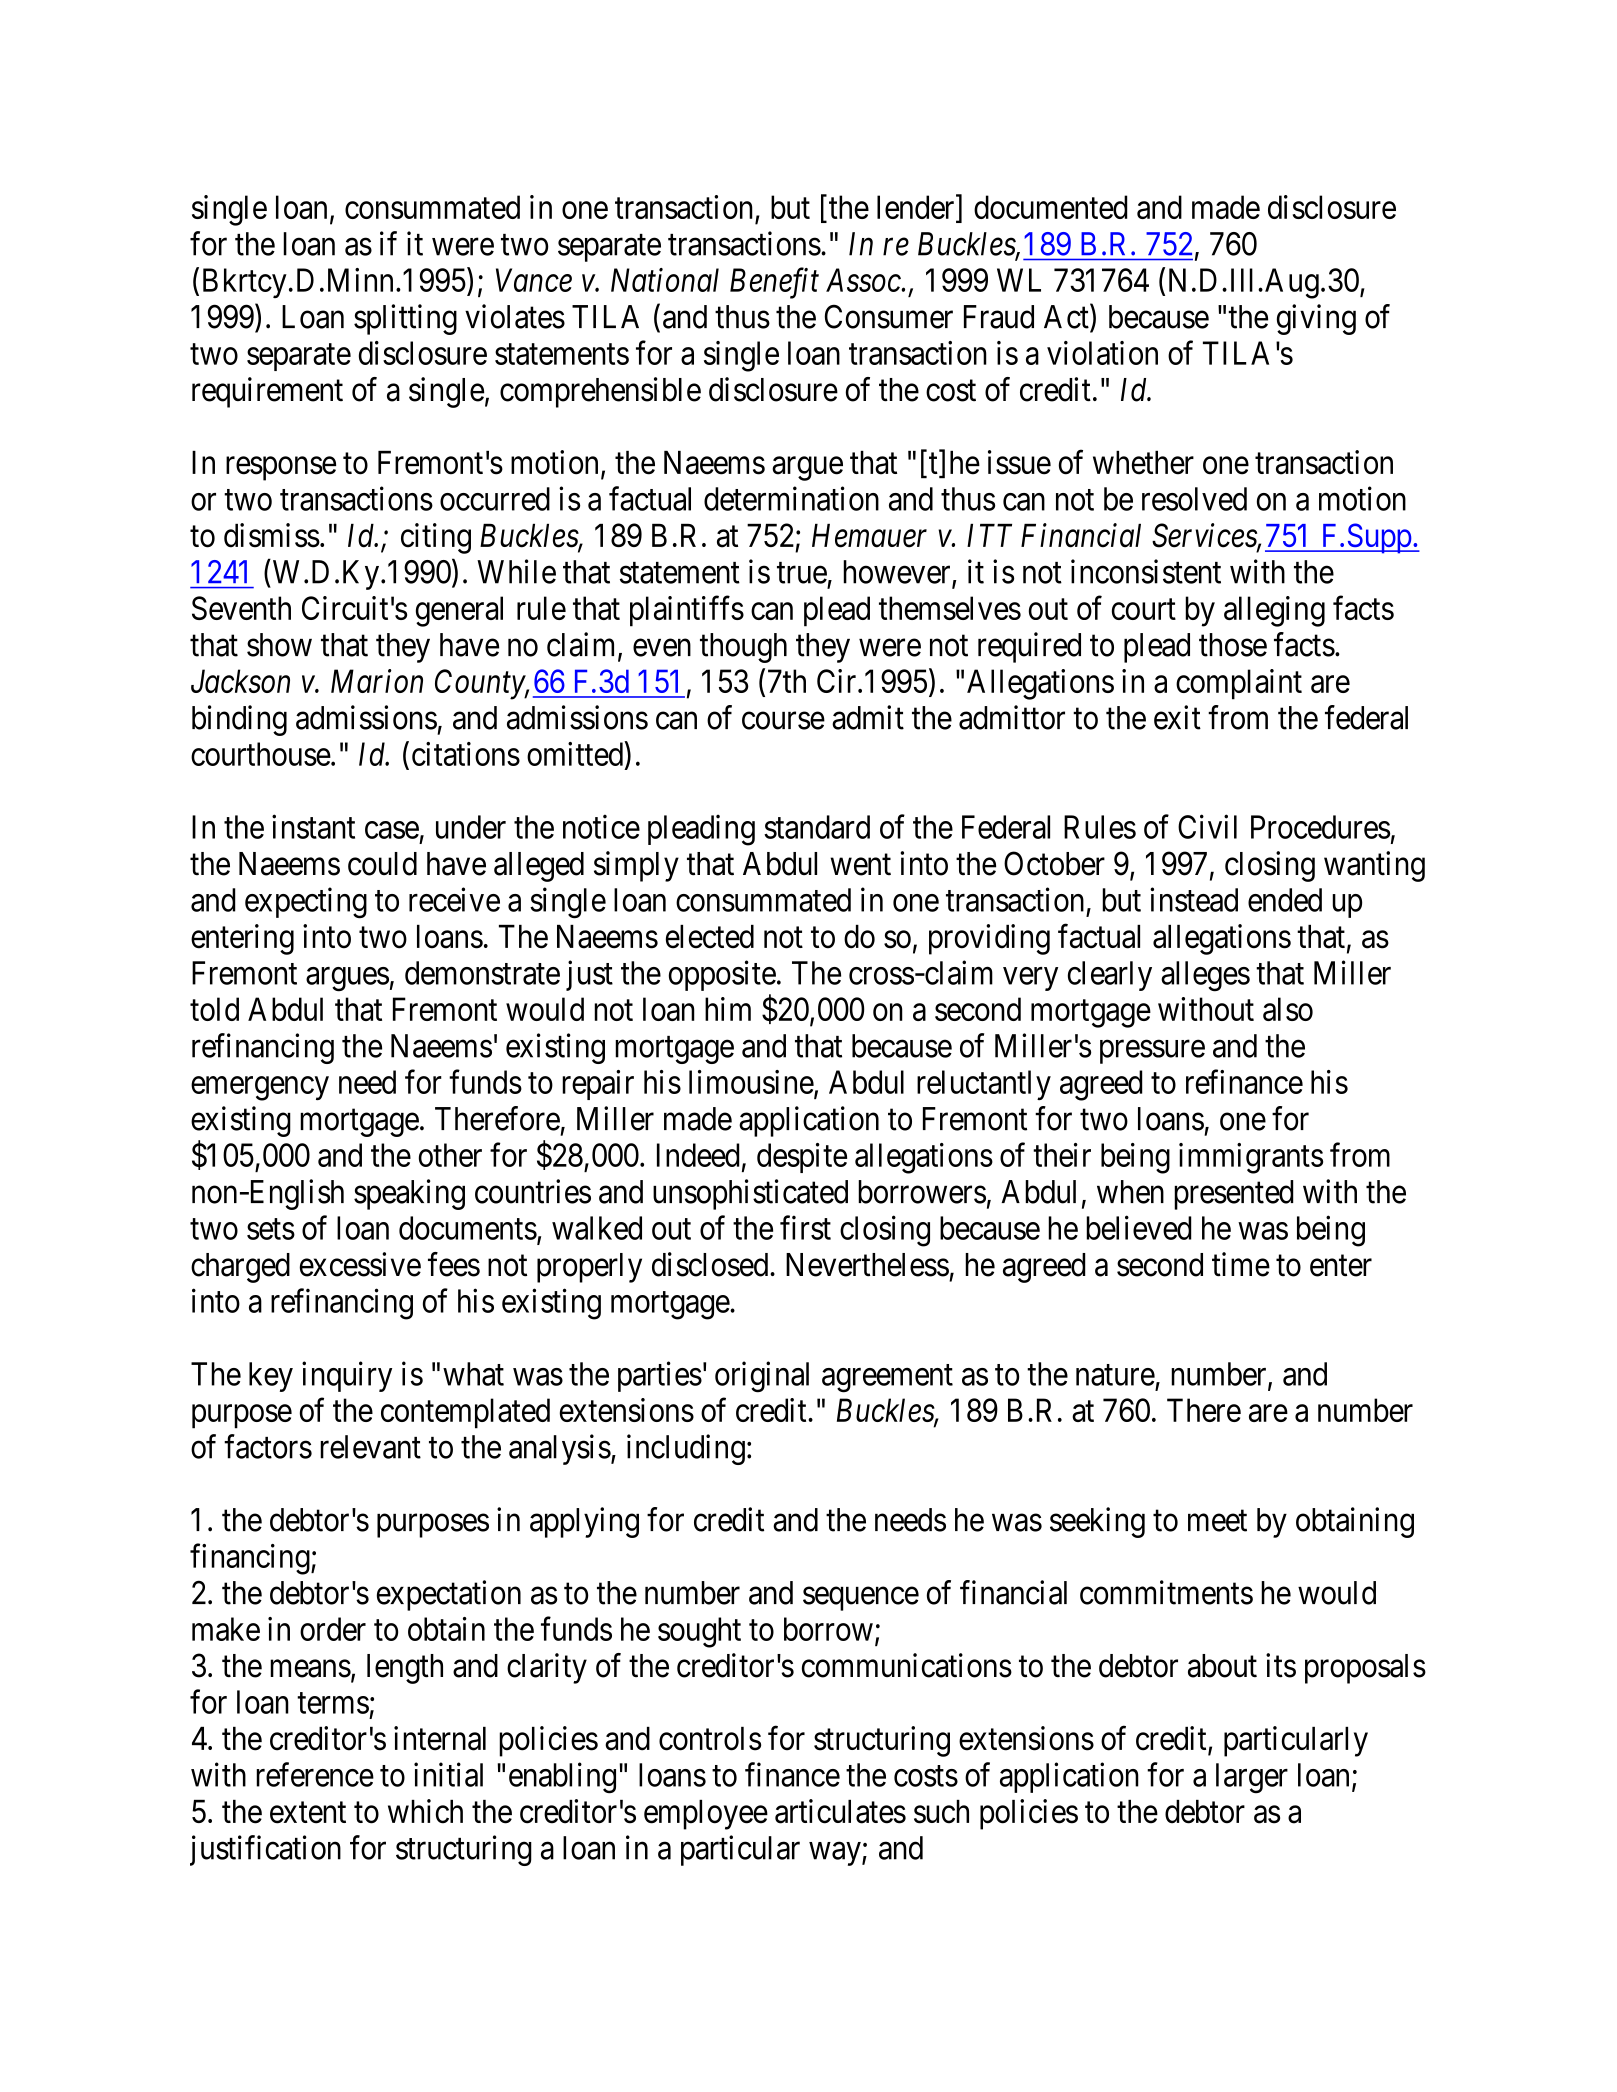 The height and width of the document is (2092, 1617). I want to click on extent, so click(308, 1813).
